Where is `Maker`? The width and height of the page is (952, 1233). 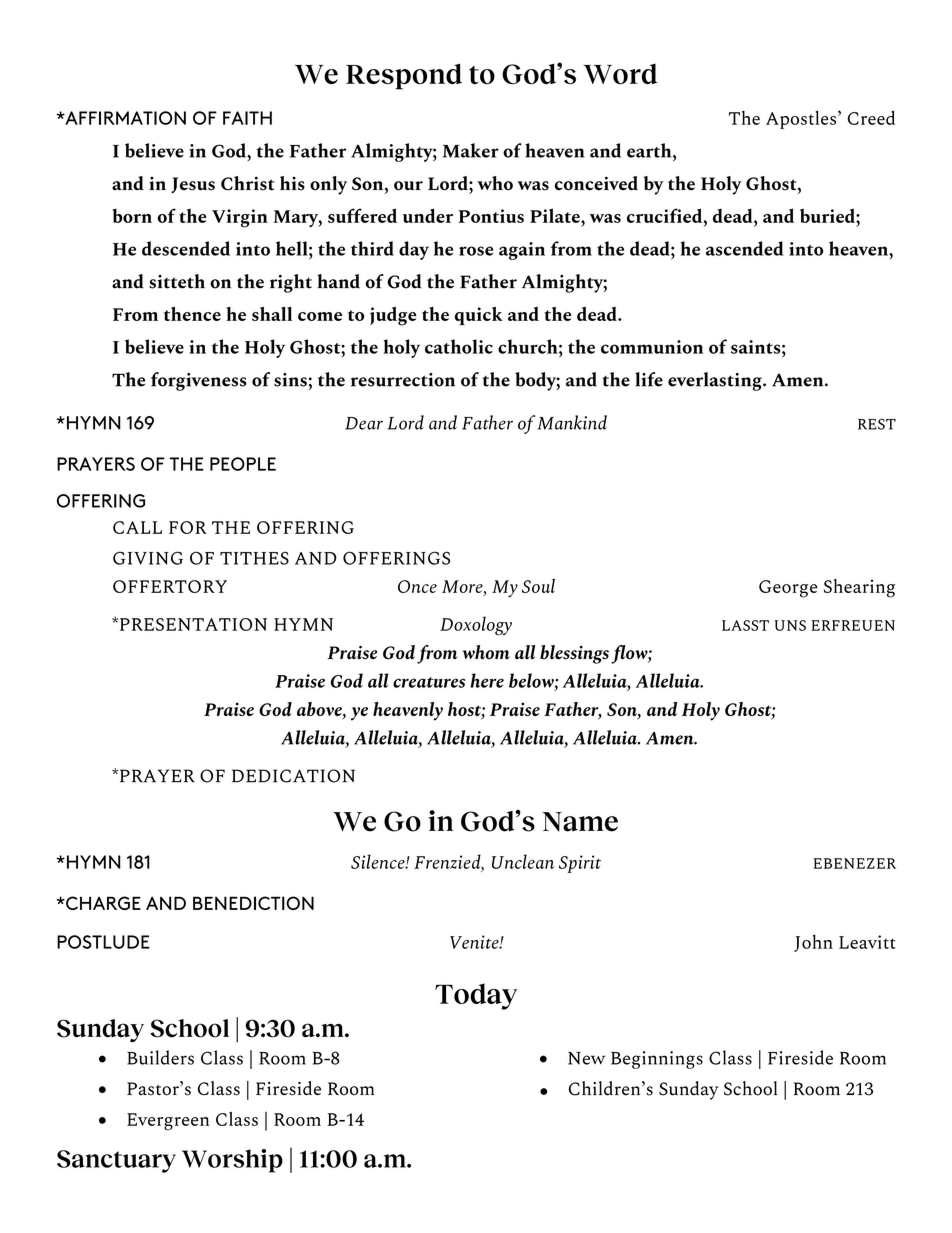
Maker is located at coordinates (471, 150).
